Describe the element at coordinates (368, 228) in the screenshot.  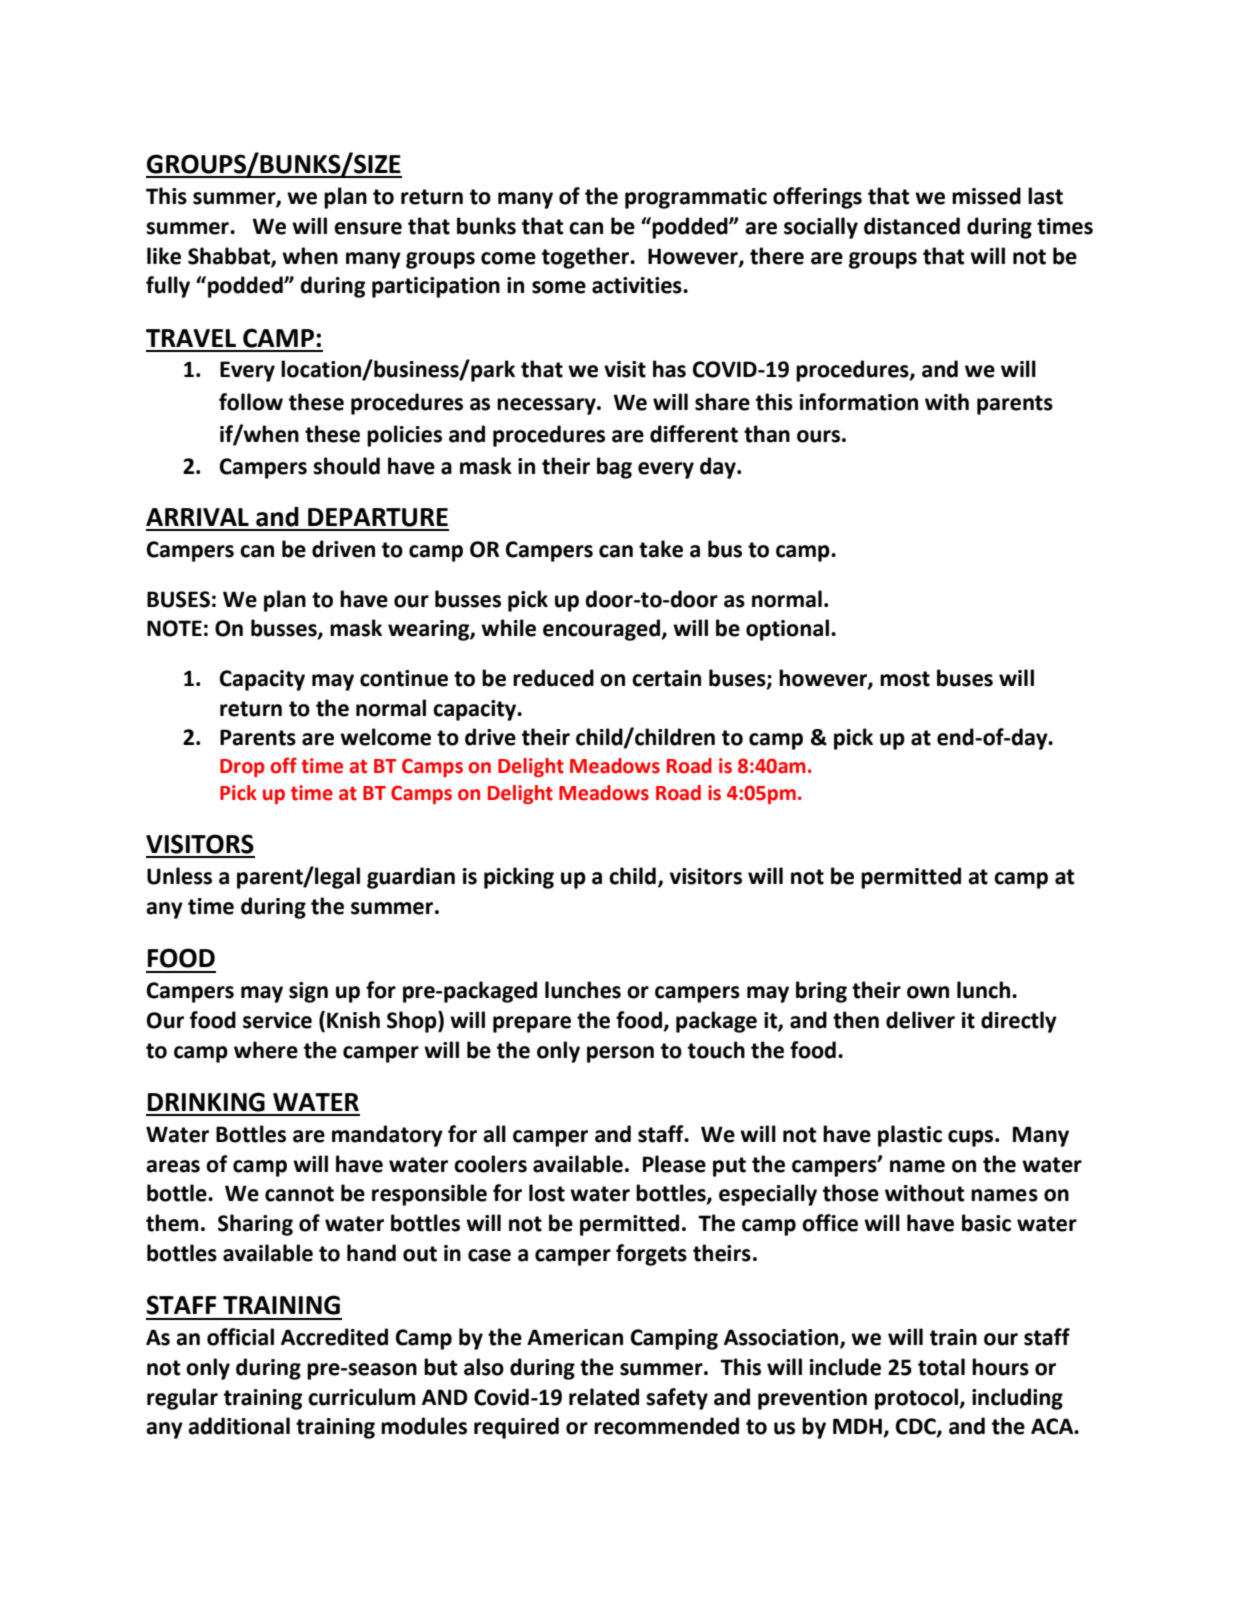
I see `ensure` at that location.
